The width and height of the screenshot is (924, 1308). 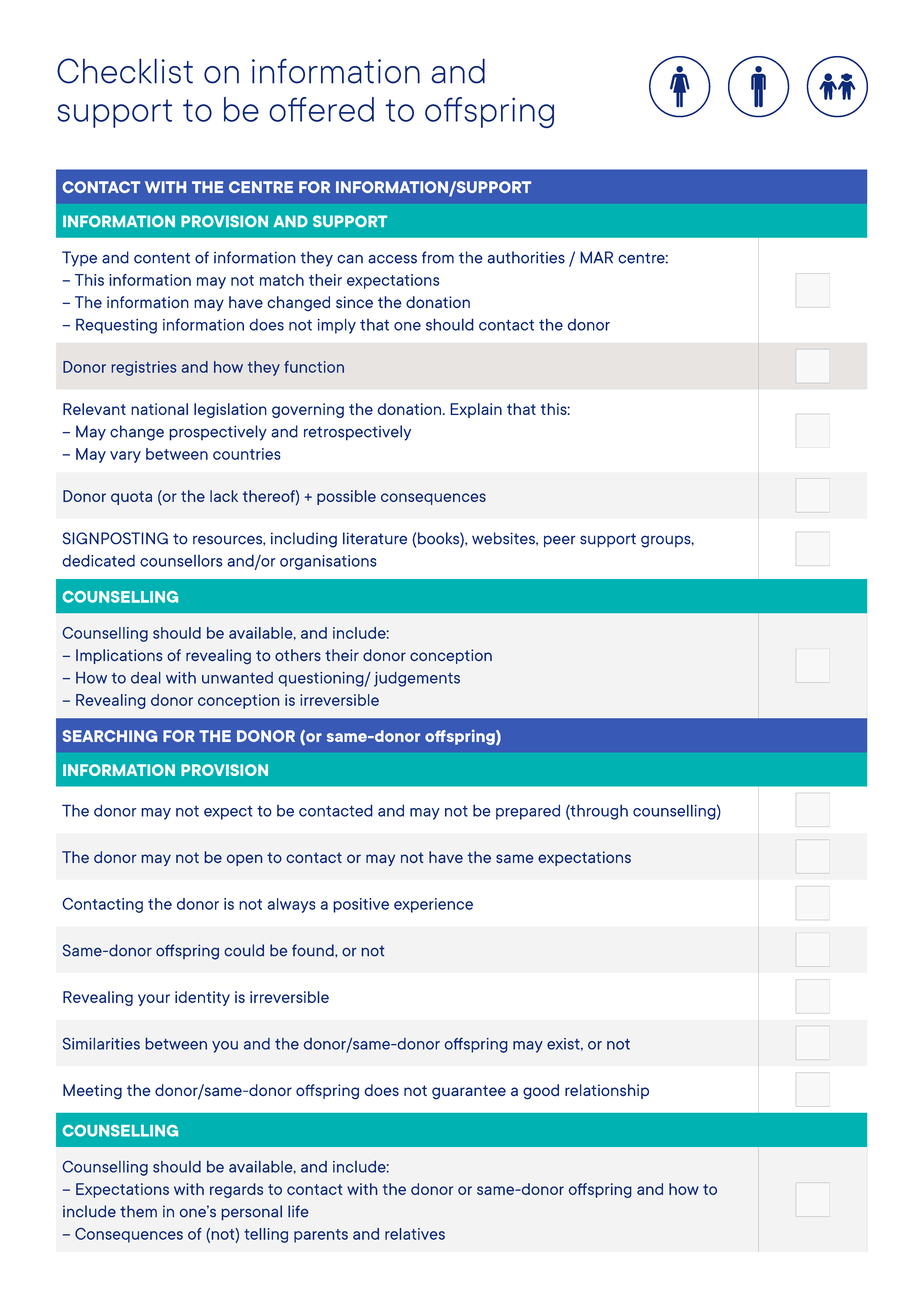 What do you see at coordinates (321, 1236) in the screenshot?
I see `parents` at bounding box center [321, 1236].
